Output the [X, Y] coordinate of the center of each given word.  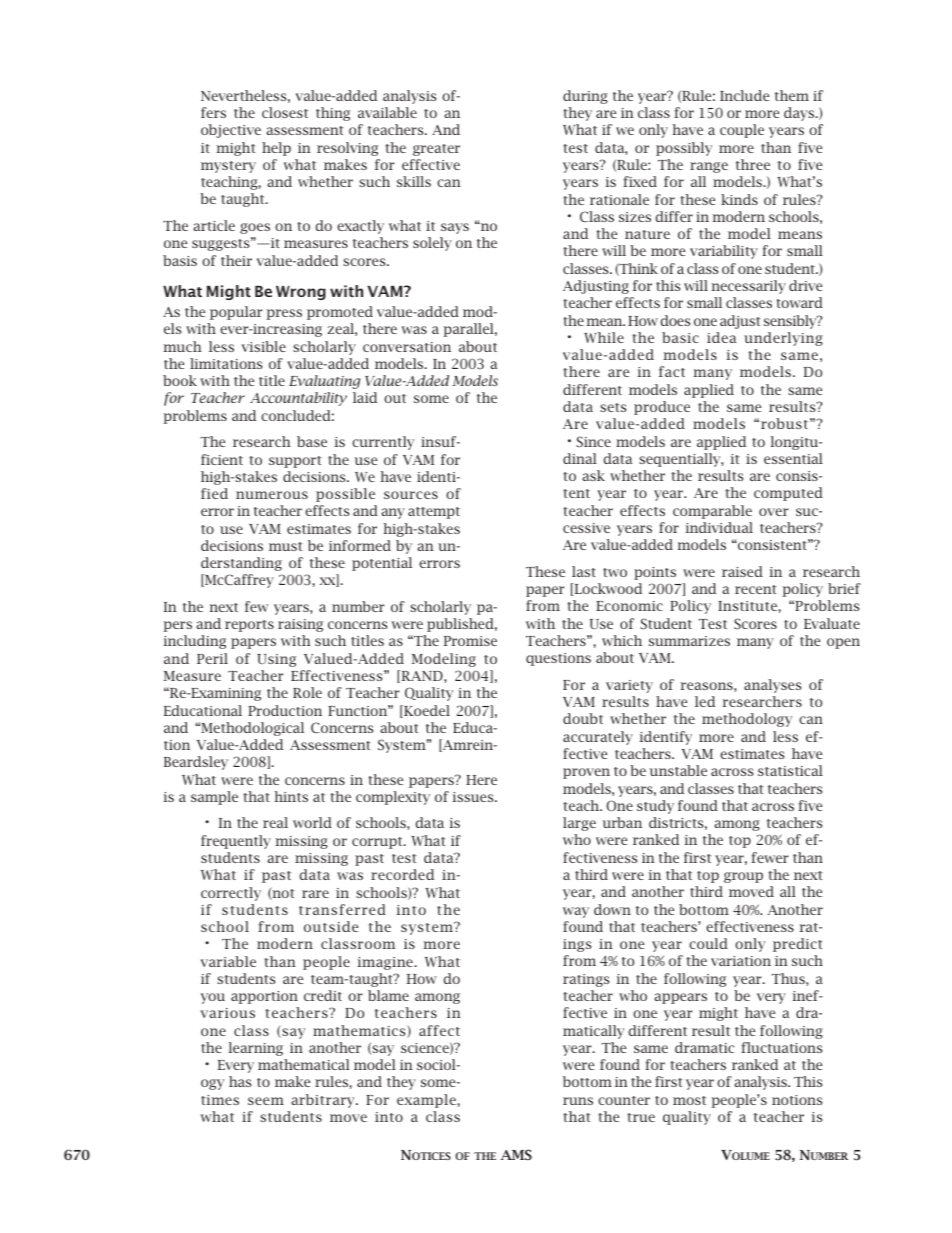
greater [436, 150]
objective [231, 131]
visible [264, 346]
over [773, 512]
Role [307, 692]
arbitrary [324, 1101]
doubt [583, 718]
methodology [747, 720]
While [604, 337]
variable [228, 961]
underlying [783, 339]
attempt [434, 513]
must [286, 546]
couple [742, 131]
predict [798, 945]
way [576, 912]
